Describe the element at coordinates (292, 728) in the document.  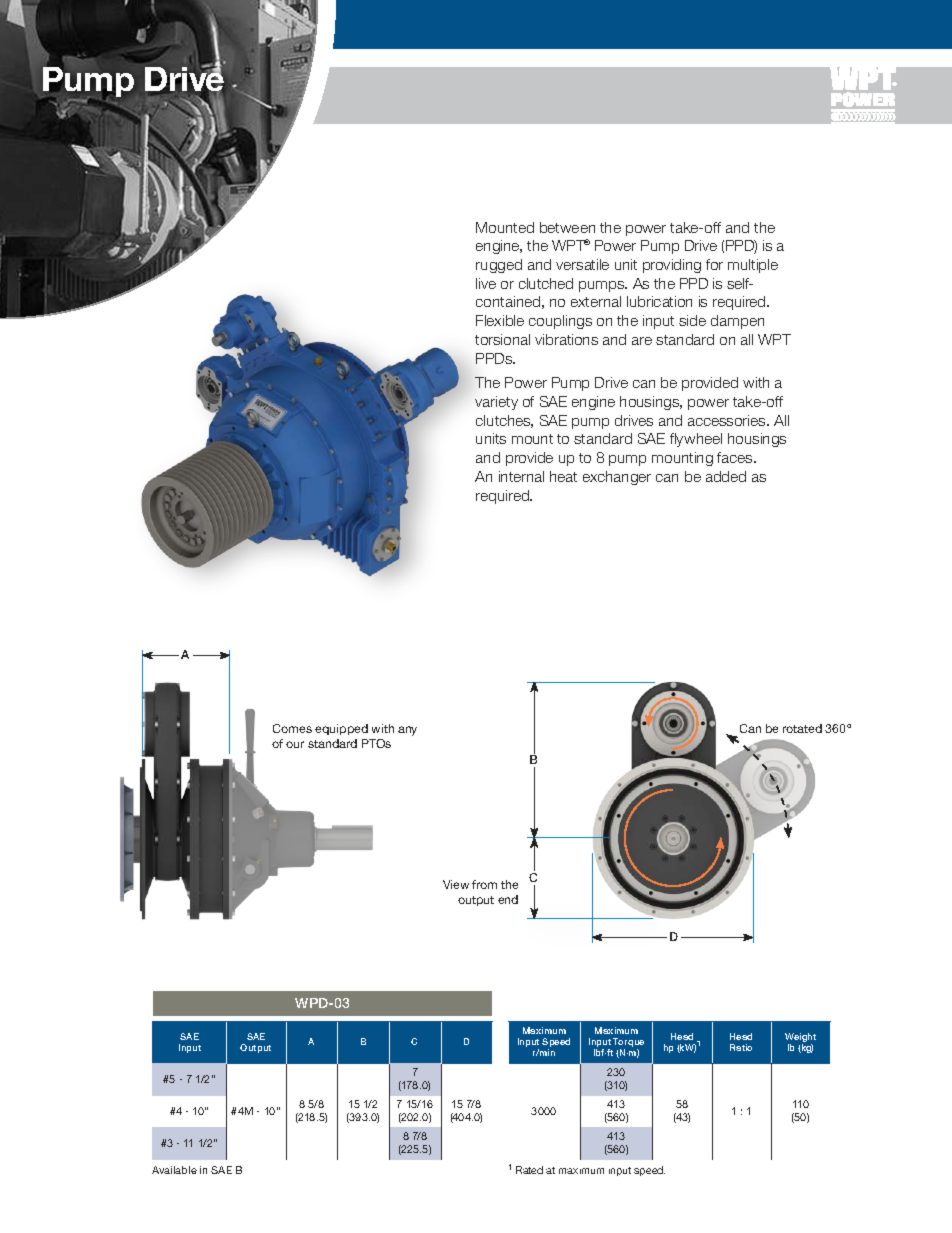
I see `Comes` at that location.
